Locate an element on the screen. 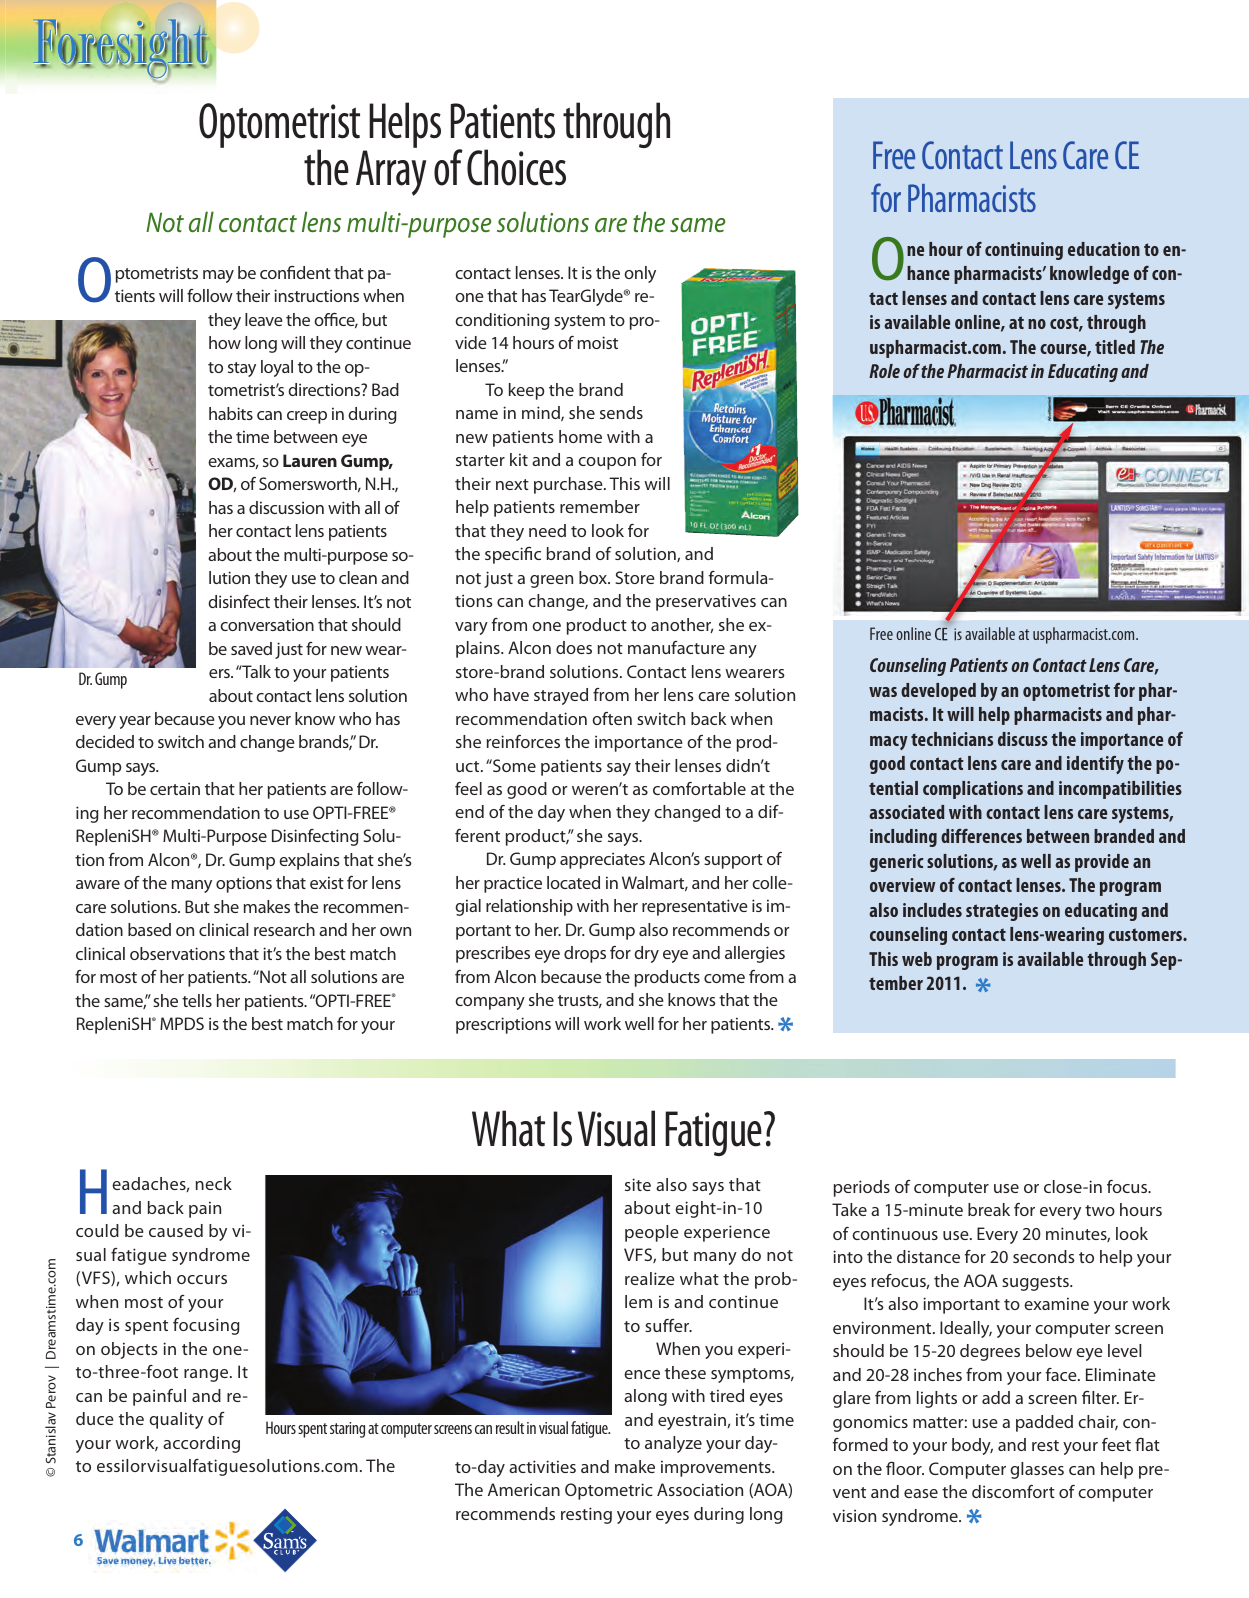  break is located at coordinates (989, 1209).
